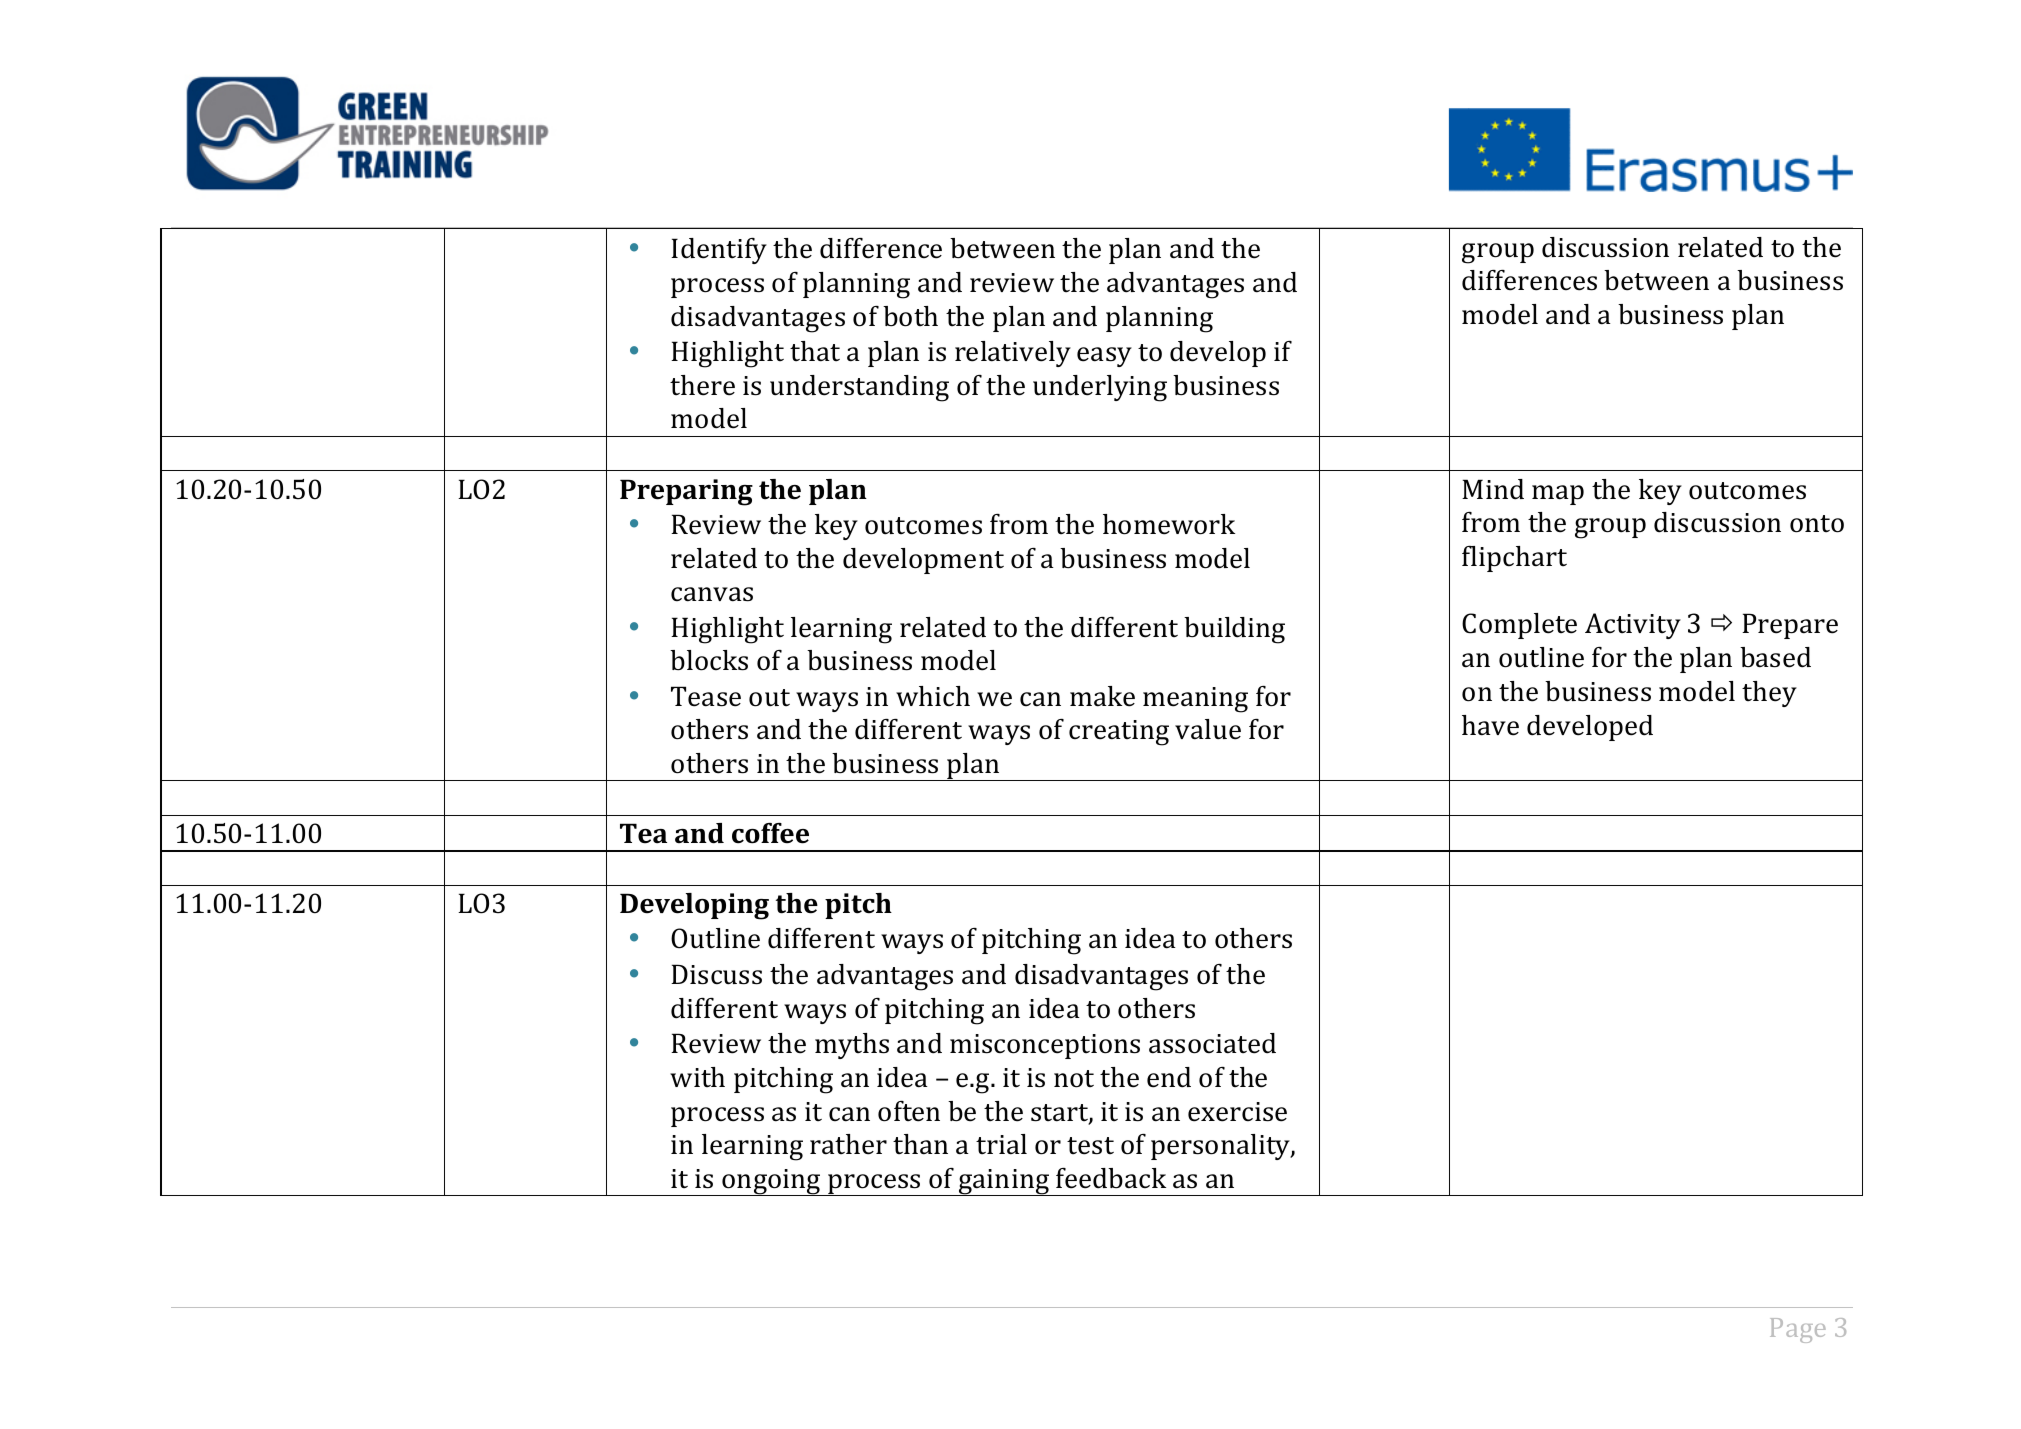 The image size is (2021, 1429). I want to click on value, so click(1208, 729).
